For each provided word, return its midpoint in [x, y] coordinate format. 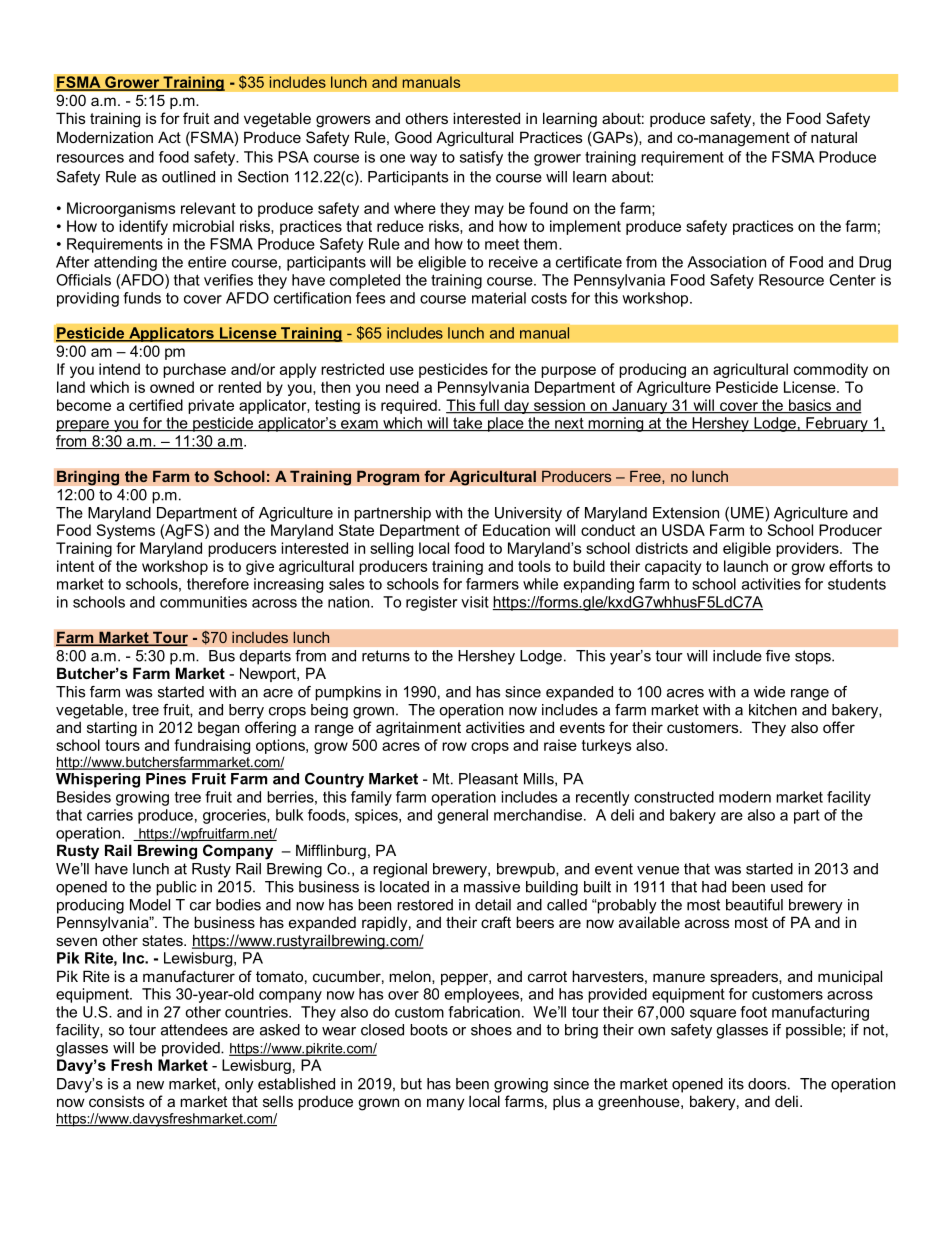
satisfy [481, 158]
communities [203, 602]
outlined [188, 177]
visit [475, 602]
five [778, 656]
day [516, 406]
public [176, 888]
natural [834, 137]
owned [172, 387]
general [462, 816]
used [787, 887]
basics [810, 406]
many [446, 1104]
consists [117, 1101]
